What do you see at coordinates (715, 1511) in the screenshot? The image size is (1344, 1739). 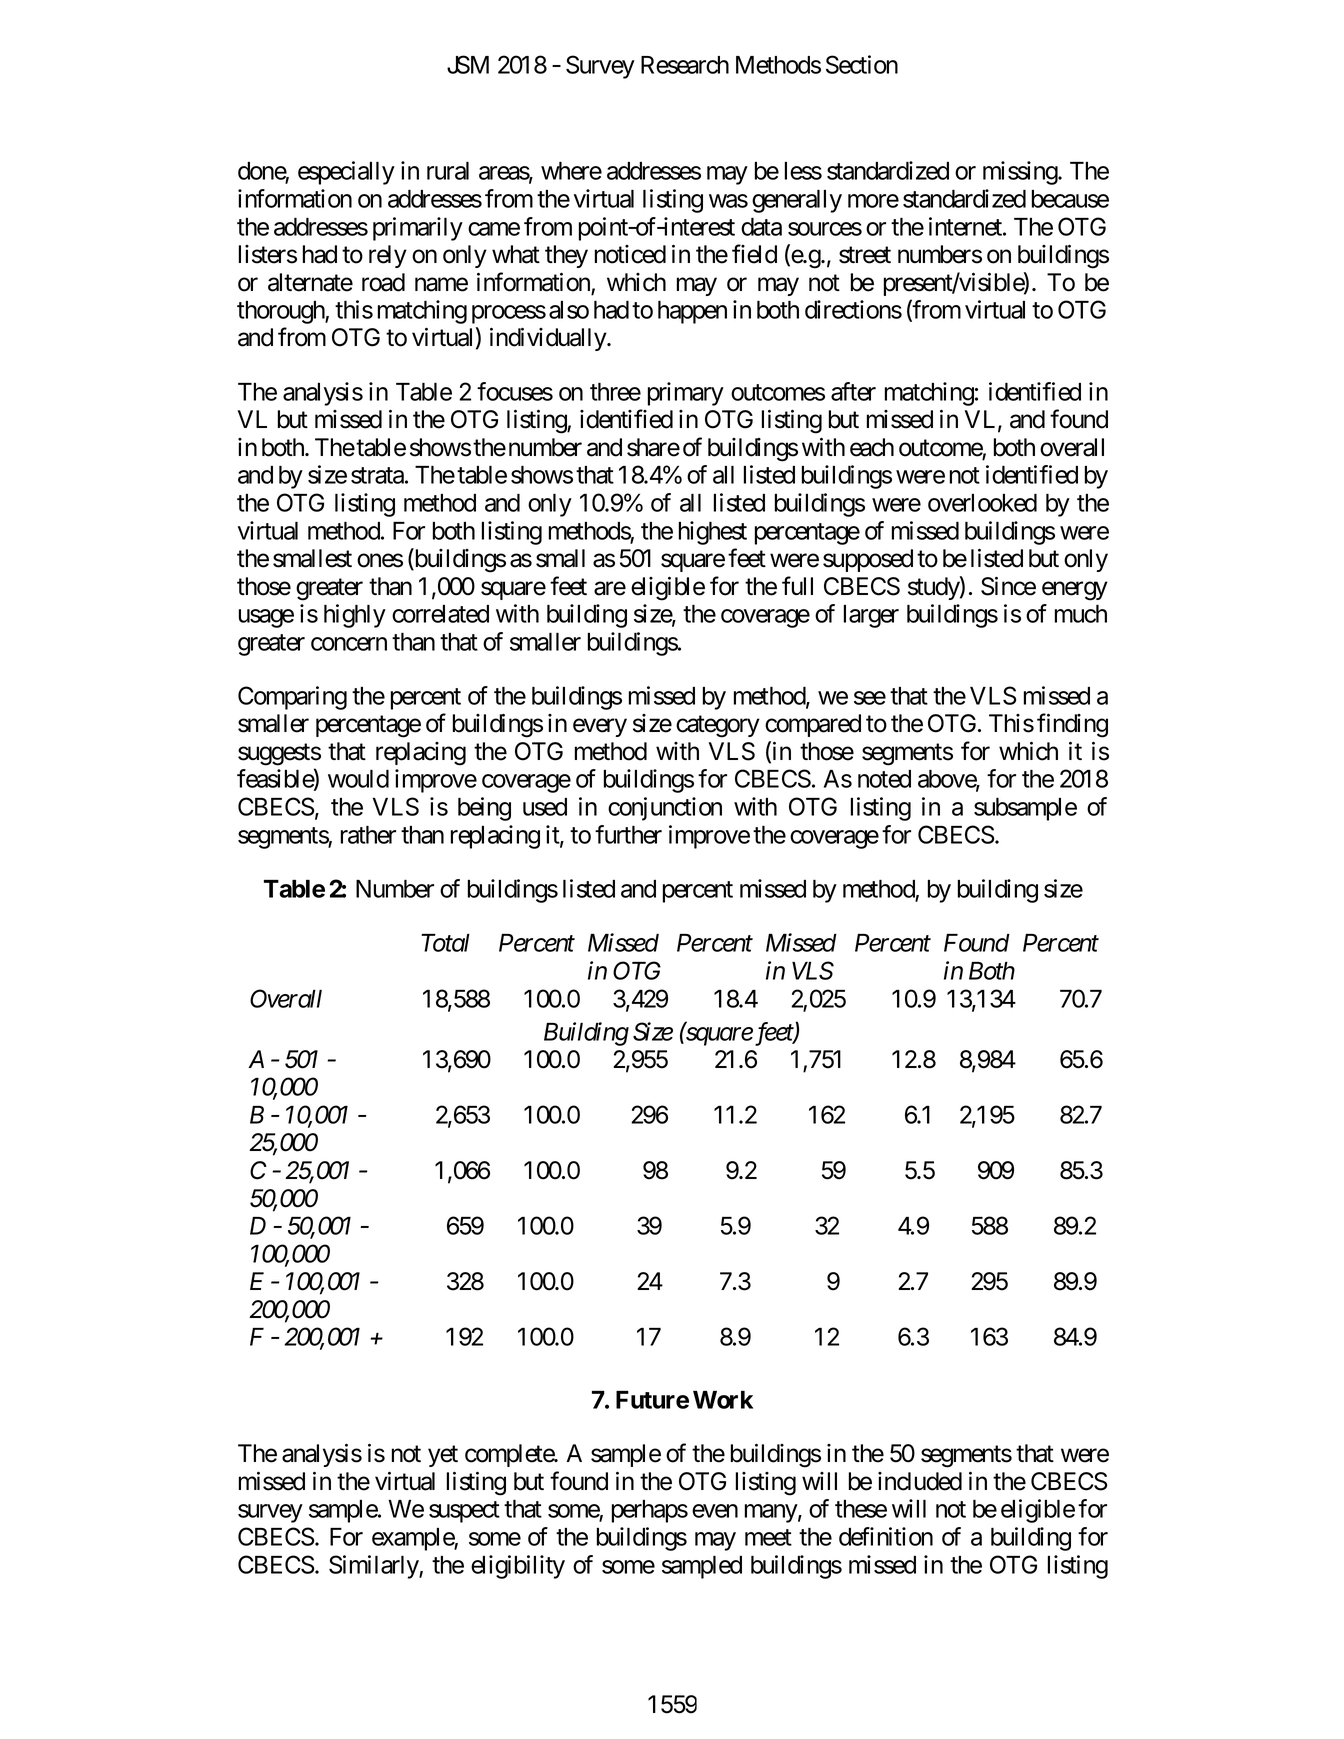 I see `even` at bounding box center [715, 1511].
